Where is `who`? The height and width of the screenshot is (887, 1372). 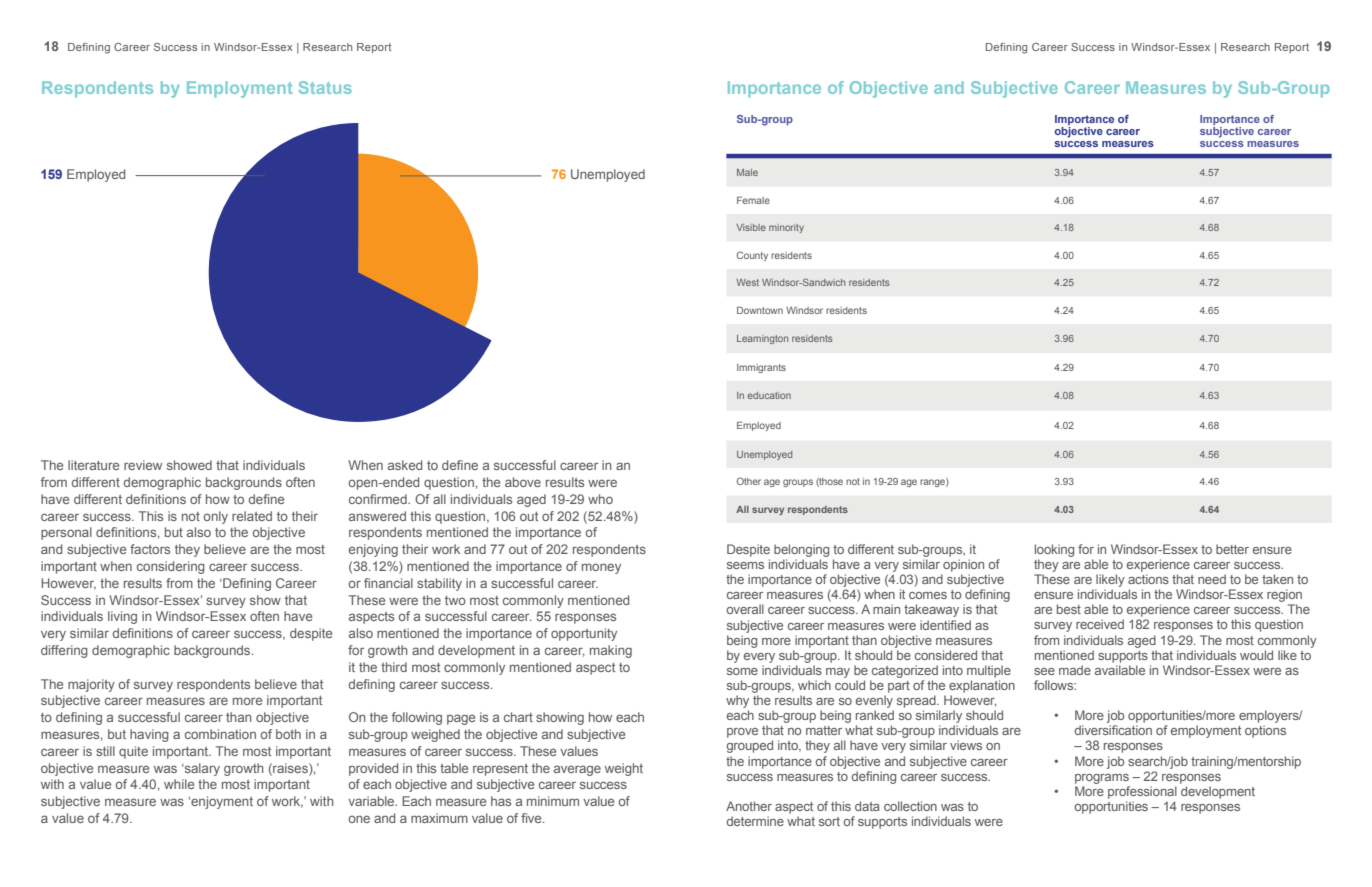
who is located at coordinates (600, 499).
